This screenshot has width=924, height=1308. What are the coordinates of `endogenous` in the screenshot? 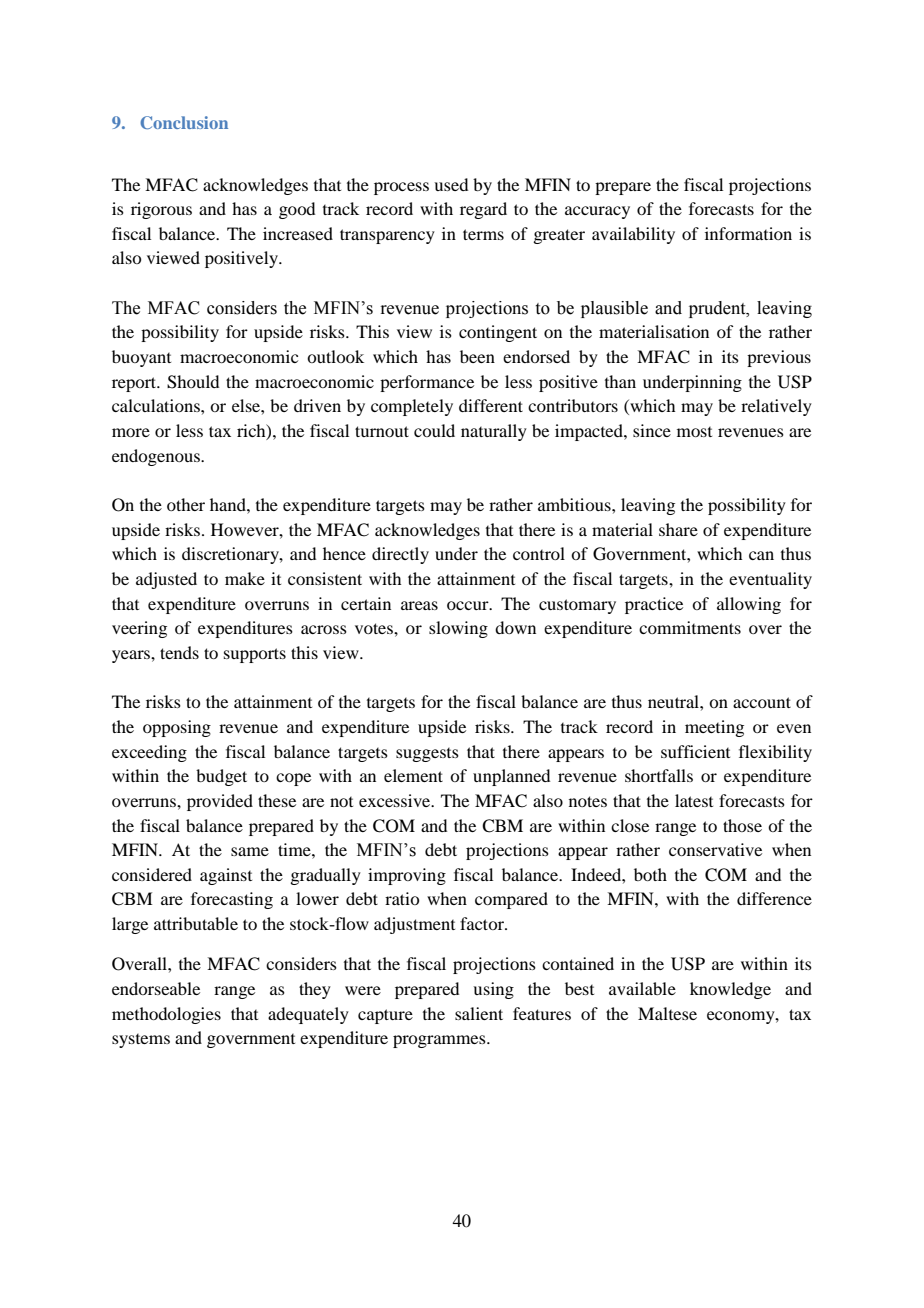 It's located at (157, 457).
